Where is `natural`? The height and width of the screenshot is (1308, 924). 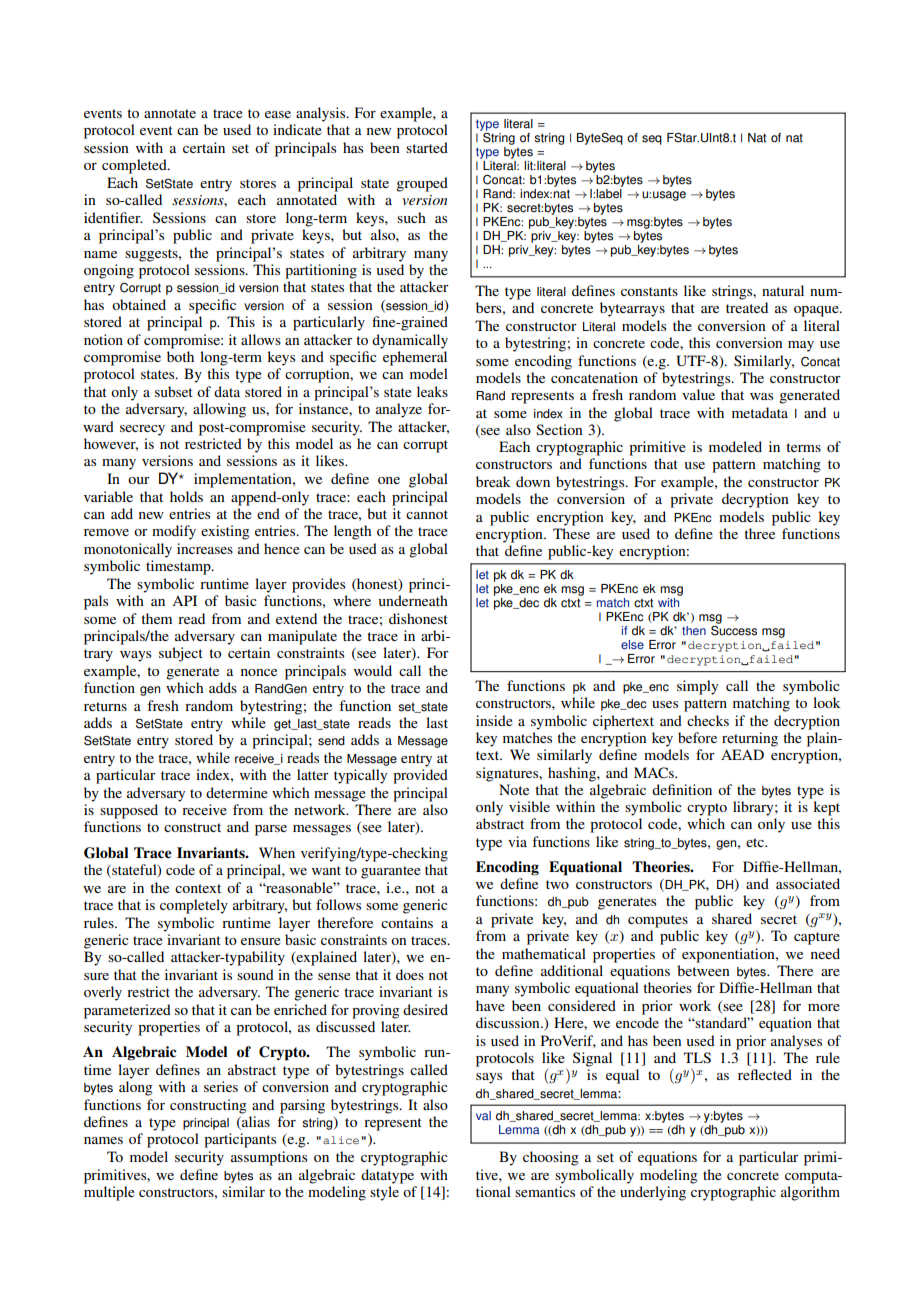 natural is located at coordinates (783, 290).
